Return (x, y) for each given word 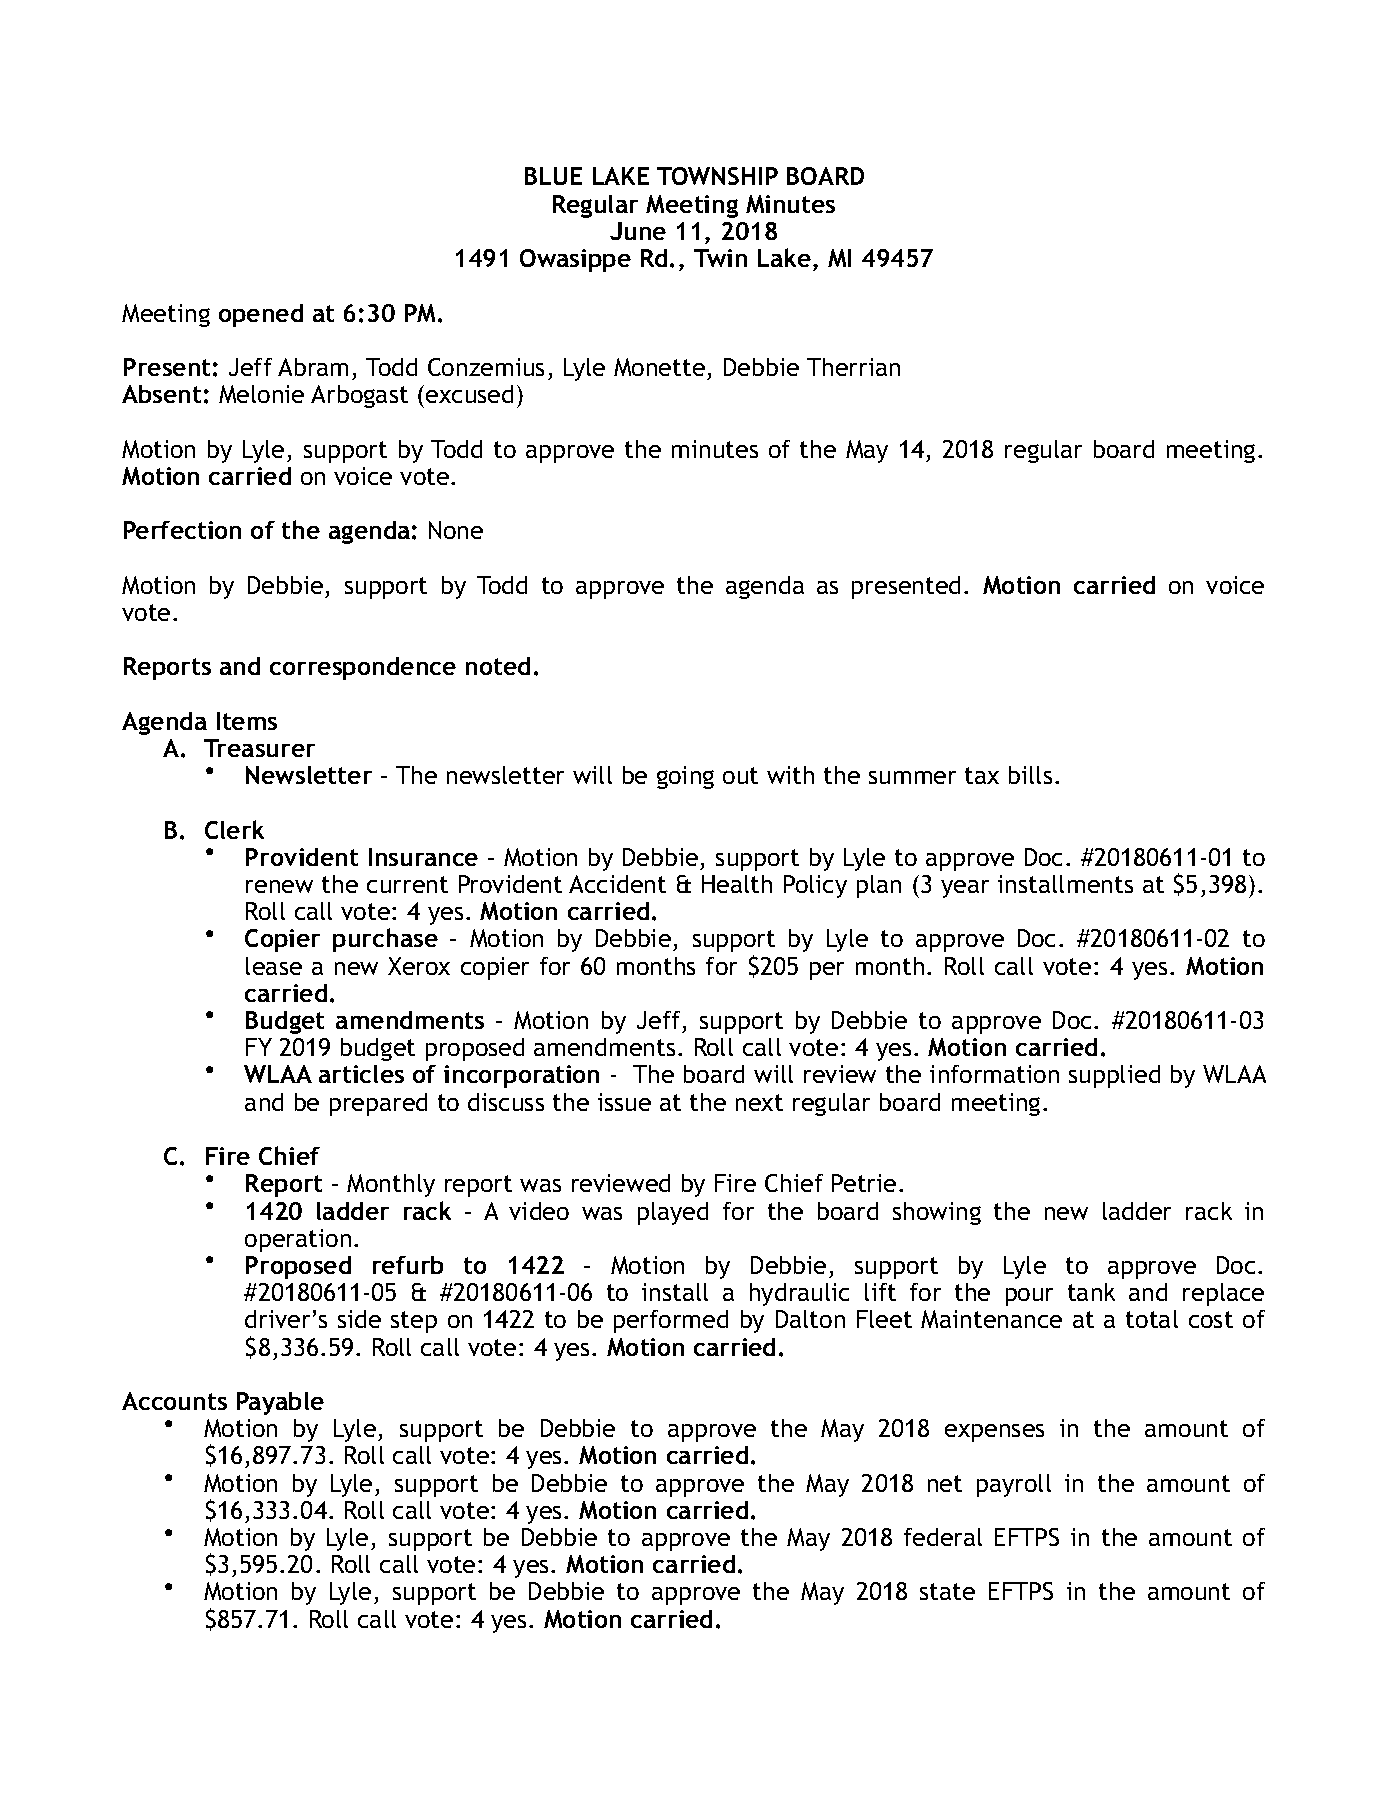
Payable (280, 1403)
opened (261, 315)
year (965, 889)
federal (943, 1537)
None (456, 530)
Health (737, 884)
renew (279, 886)
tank (1091, 1292)
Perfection (182, 530)
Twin (720, 258)
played (673, 1213)
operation (298, 1240)
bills (1030, 775)
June (638, 231)
